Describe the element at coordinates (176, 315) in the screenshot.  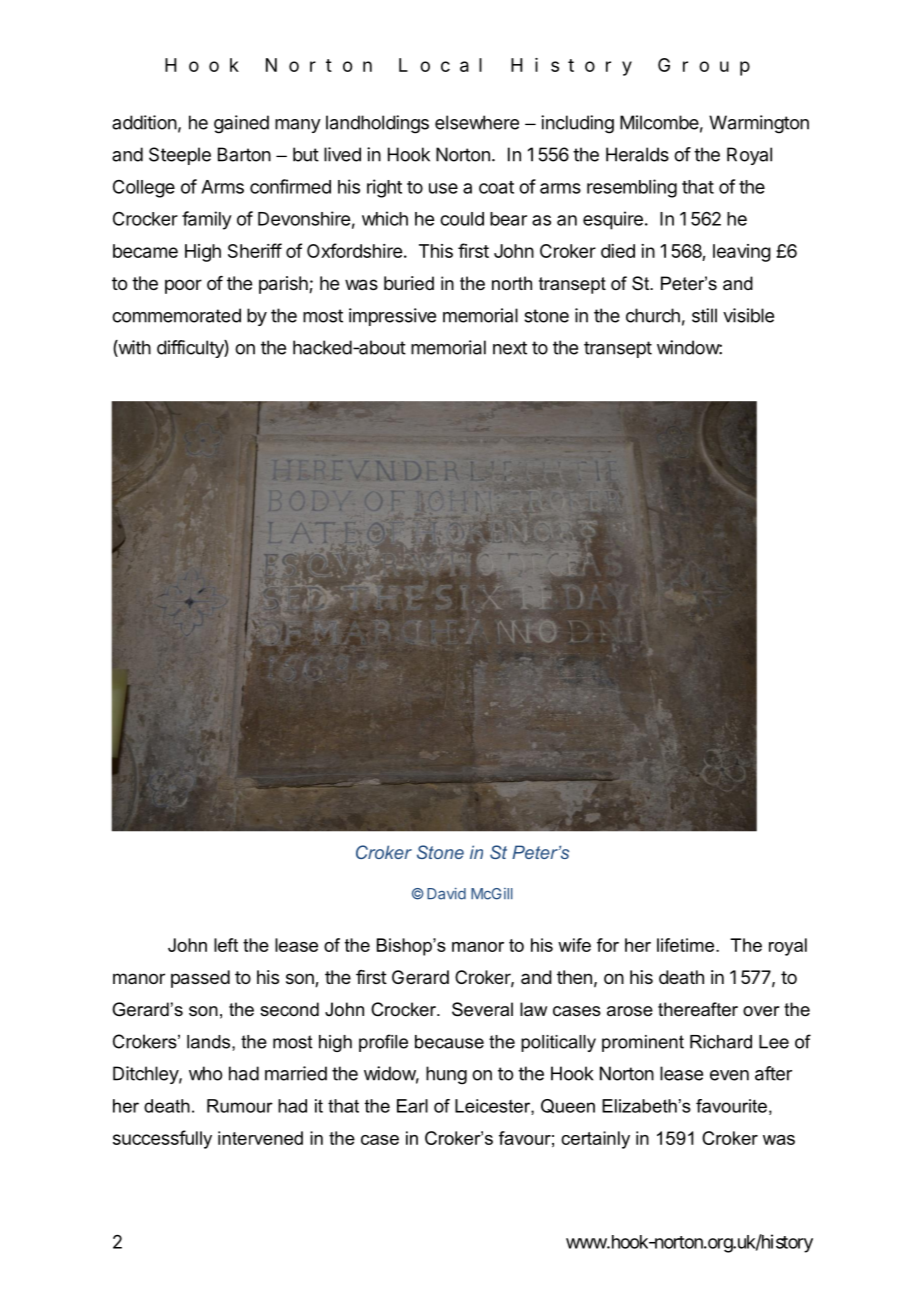
I see `commemorated` at that location.
